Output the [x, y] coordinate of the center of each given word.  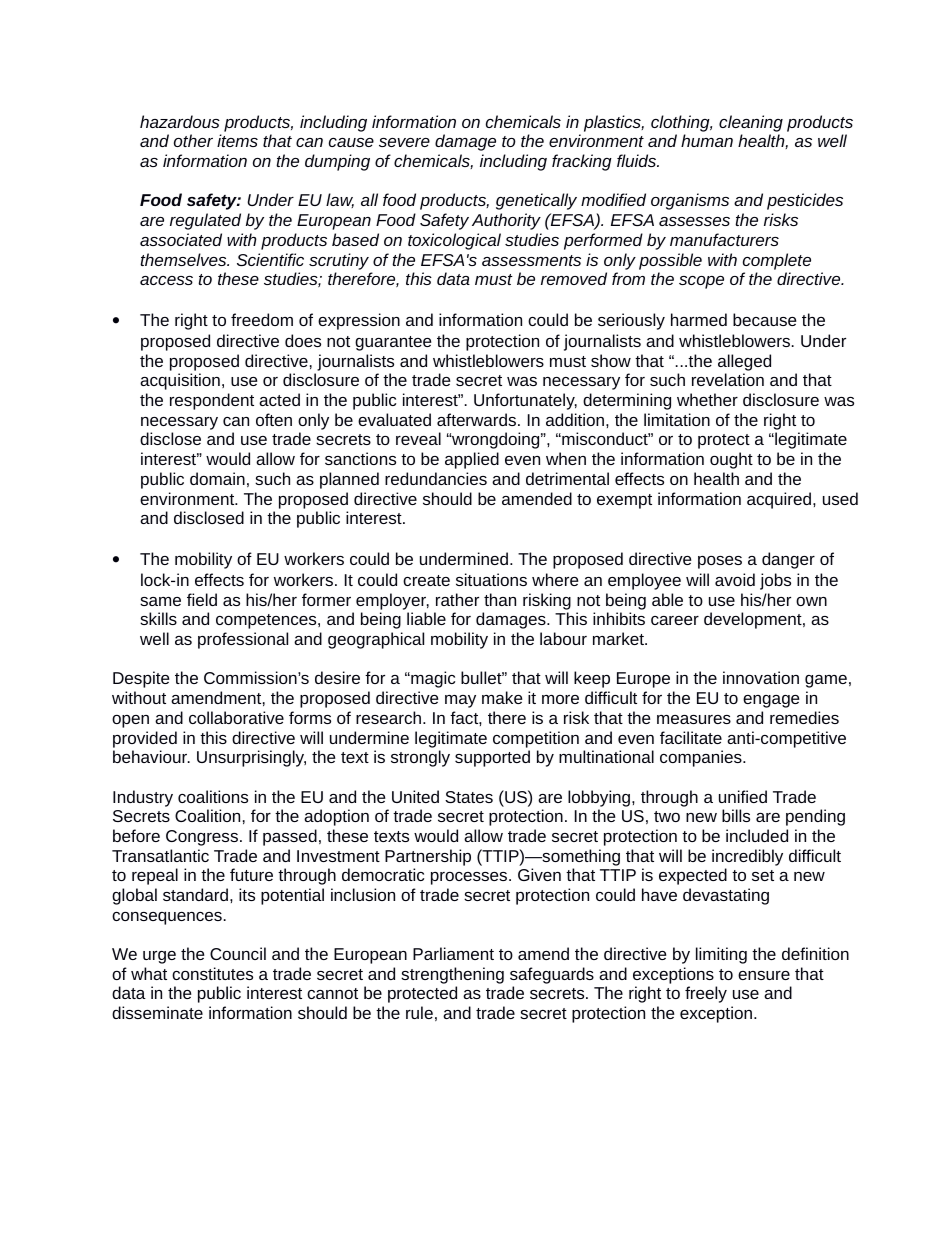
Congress [202, 838]
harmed [699, 319]
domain [217, 478]
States [469, 797]
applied [472, 460]
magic [432, 679]
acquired [780, 500]
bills [736, 815]
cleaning [751, 123]
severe [404, 142]
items [237, 140]
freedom [262, 319]
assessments [531, 260]
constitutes [212, 973]
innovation [761, 677]
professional [243, 640]
